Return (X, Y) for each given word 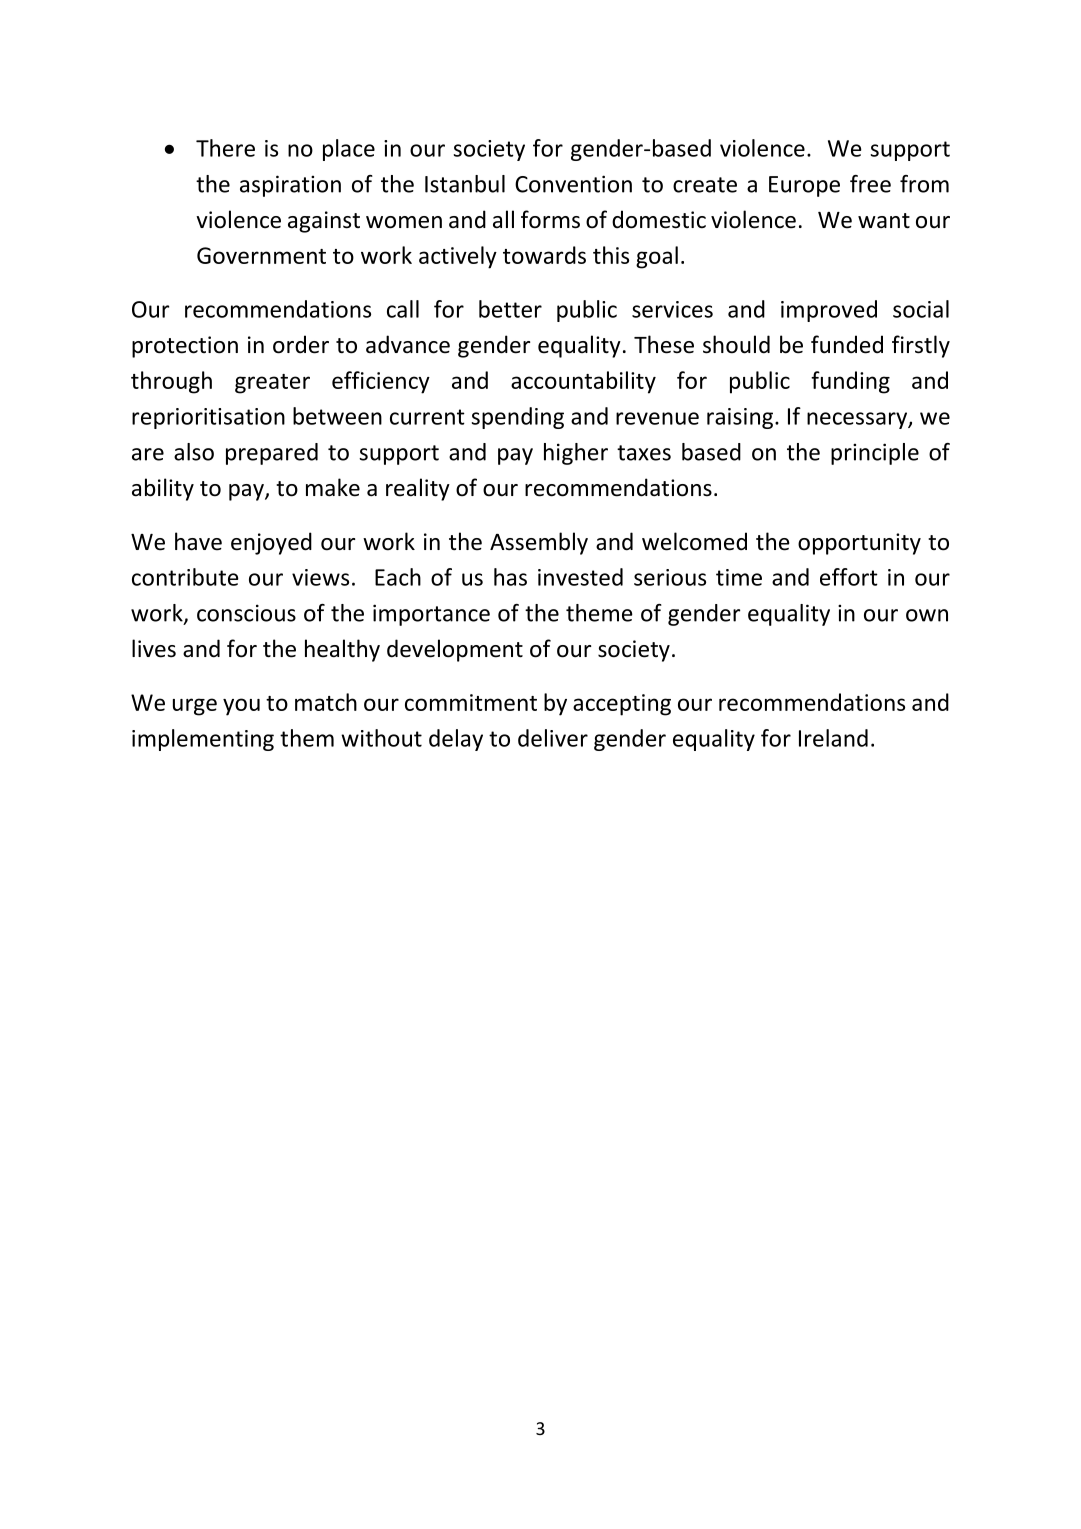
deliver (553, 738)
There (225, 148)
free (870, 184)
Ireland (833, 738)
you (241, 707)
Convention (573, 184)
